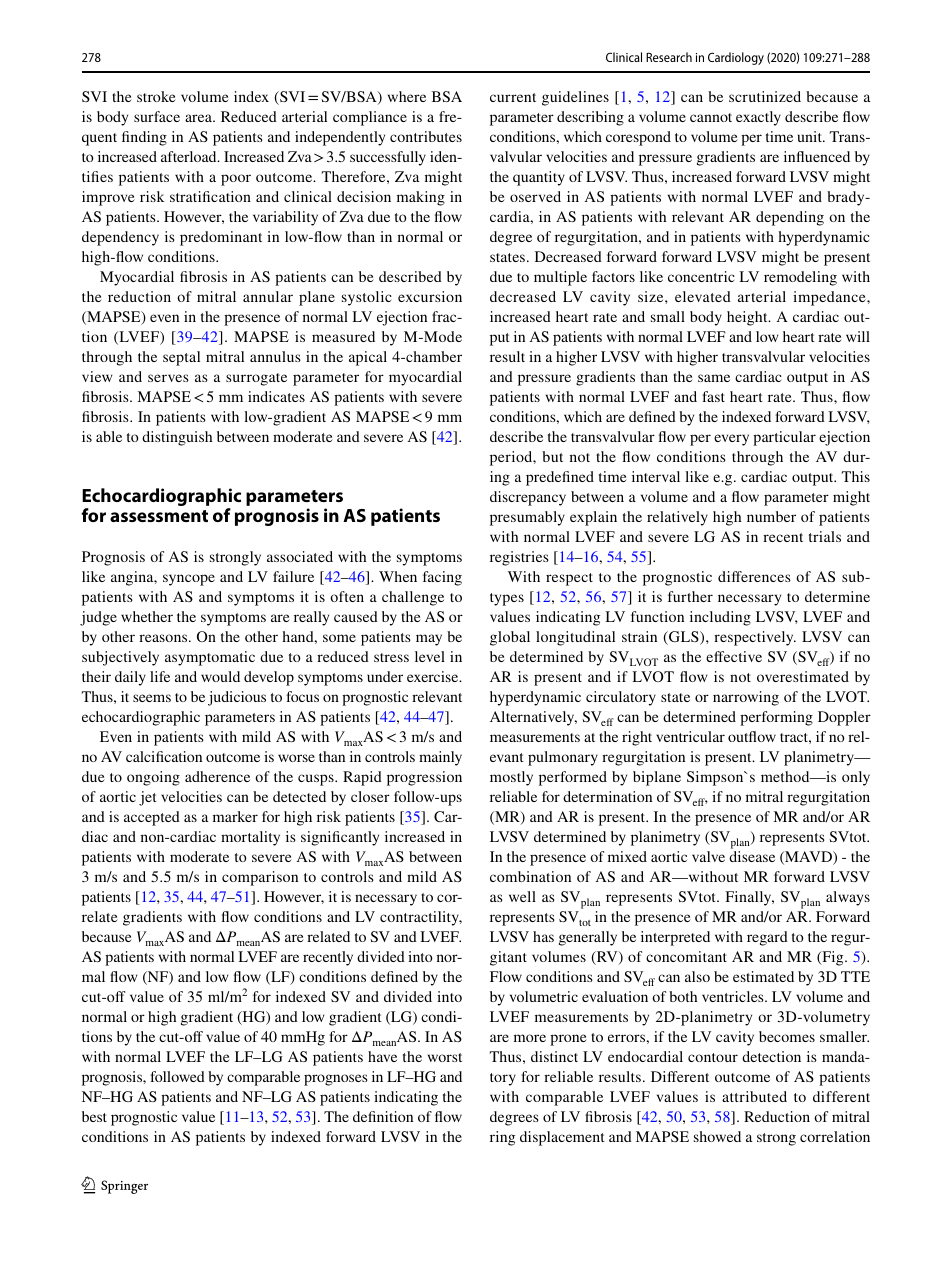  I want to click on facing, so click(442, 578).
